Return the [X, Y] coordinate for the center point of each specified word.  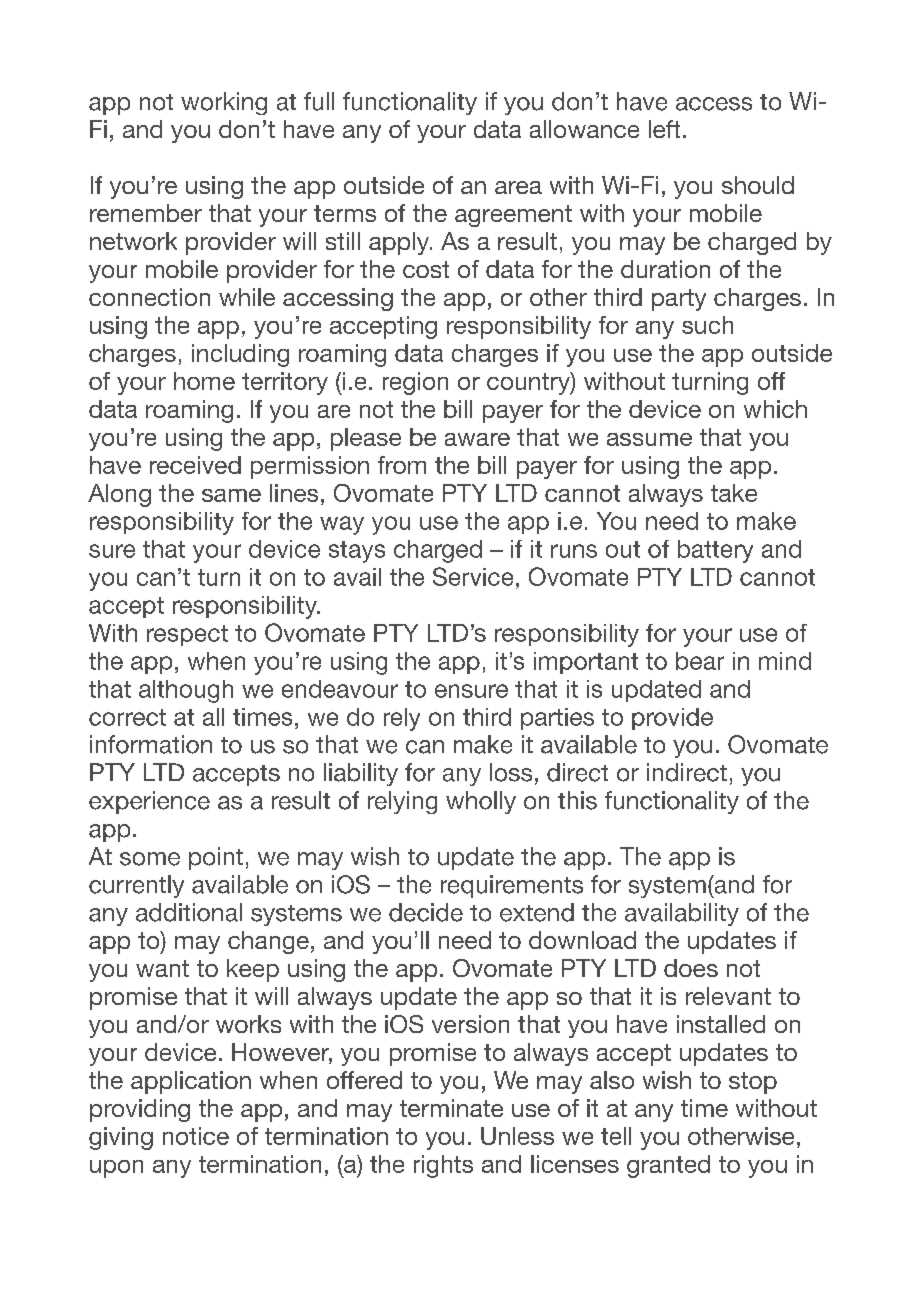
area [518, 187]
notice [196, 1136]
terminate [451, 1108]
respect [187, 635]
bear [700, 661]
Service [473, 576]
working [224, 103]
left [664, 129]
